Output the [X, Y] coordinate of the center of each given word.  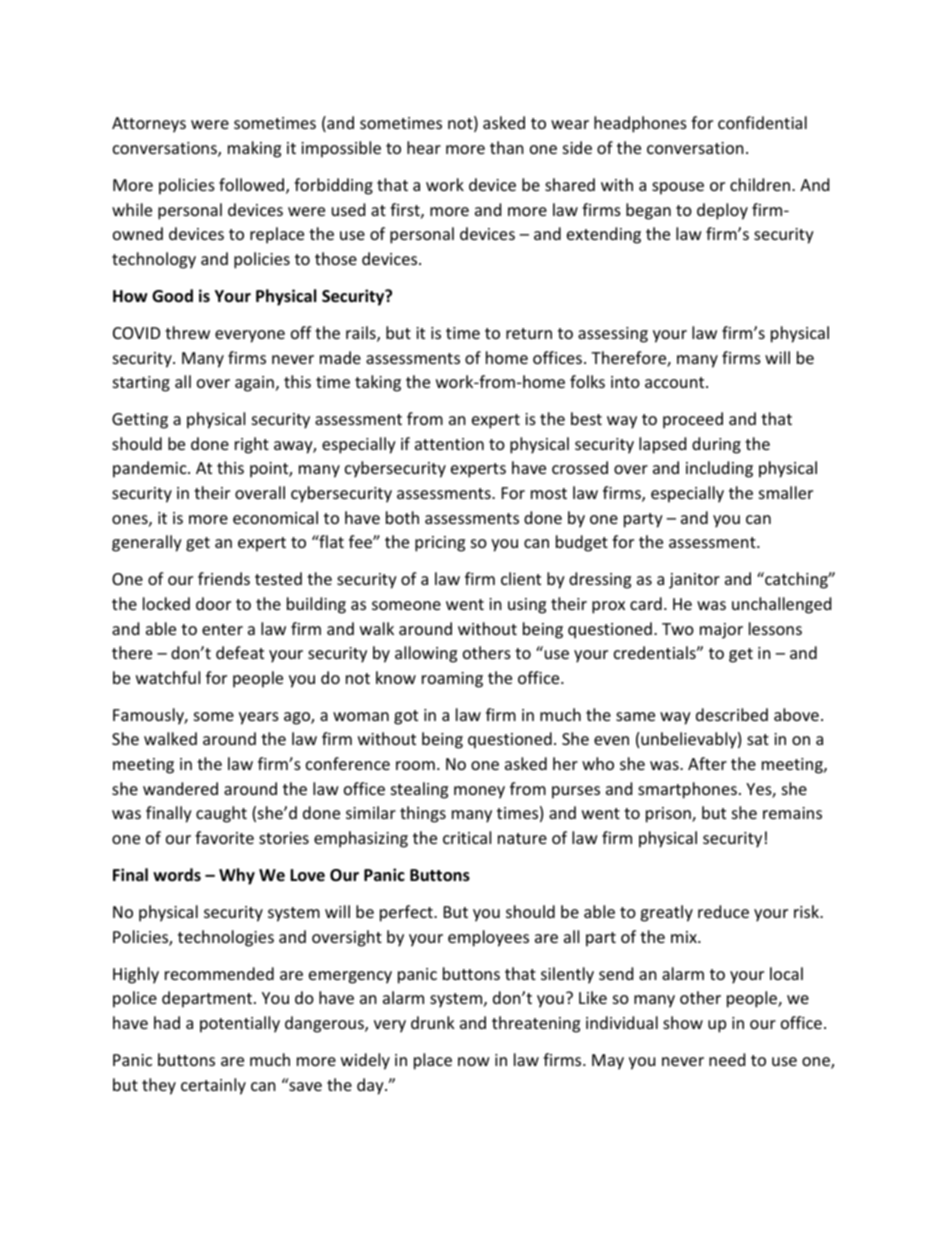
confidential [762, 122]
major [721, 631]
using [527, 606]
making [254, 149]
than [507, 147]
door [213, 603]
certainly [213, 1086]
